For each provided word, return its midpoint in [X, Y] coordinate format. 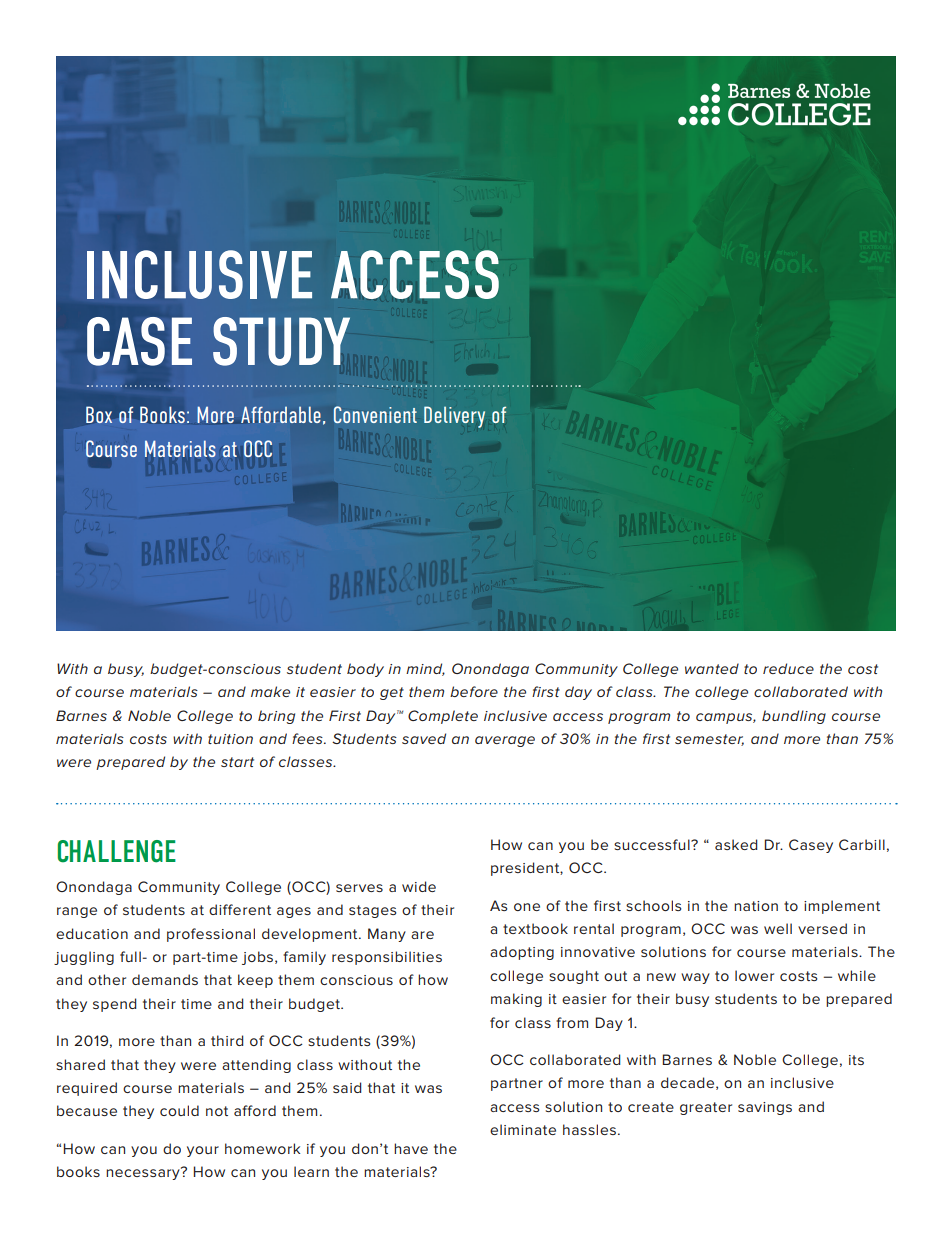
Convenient [375, 414]
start [237, 762]
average [505, 741]
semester [709, 740]
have [411, 1148]
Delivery [454, 417]
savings [765, 1108]
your [203, 1151]
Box [99, 414]
